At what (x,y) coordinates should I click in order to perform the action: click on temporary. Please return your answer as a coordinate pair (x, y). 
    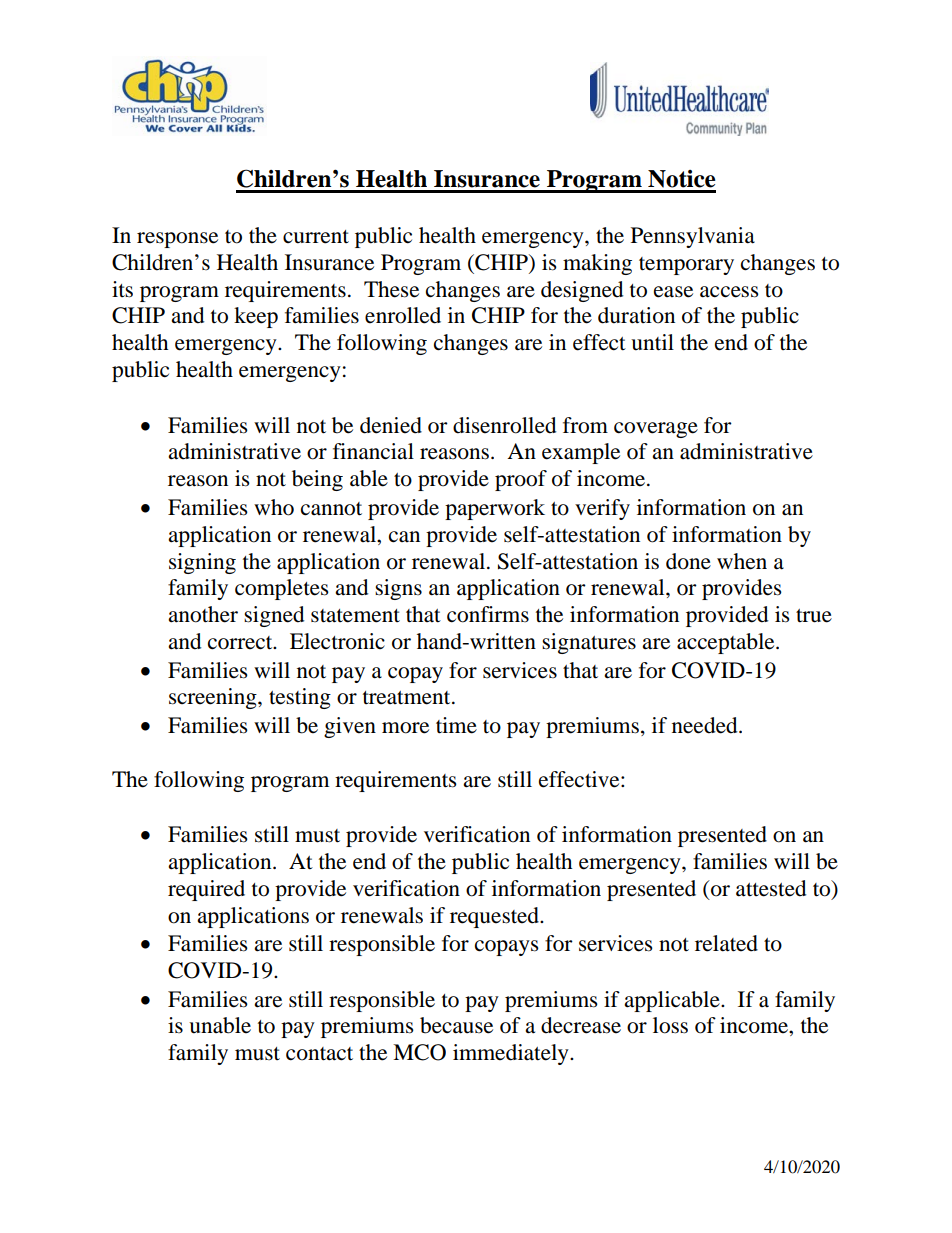
    Looking at the image, I should click on (686, 266).
